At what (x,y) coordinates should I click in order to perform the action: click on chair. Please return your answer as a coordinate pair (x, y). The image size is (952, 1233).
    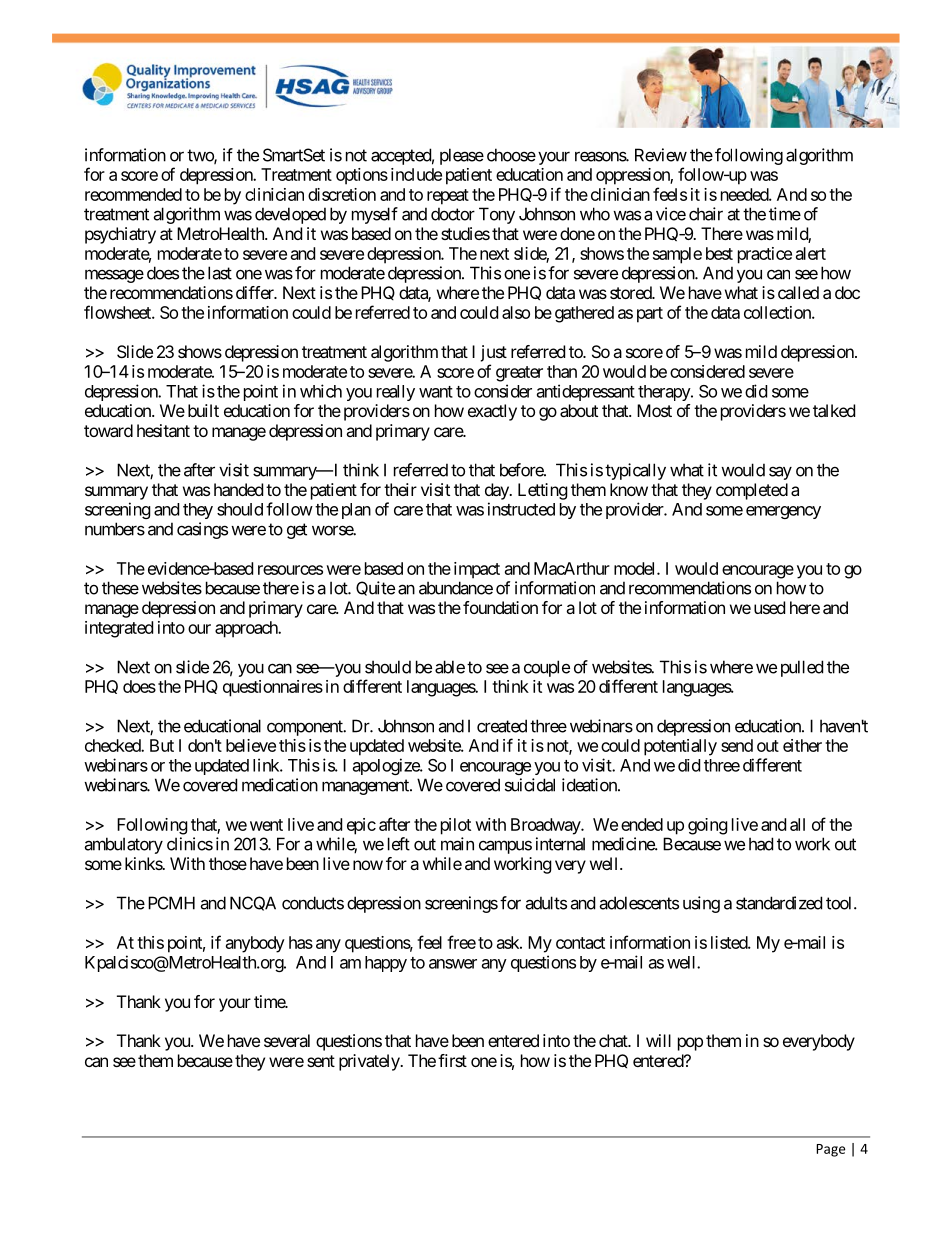
    Looking at the image, I should click on (706, 214).
